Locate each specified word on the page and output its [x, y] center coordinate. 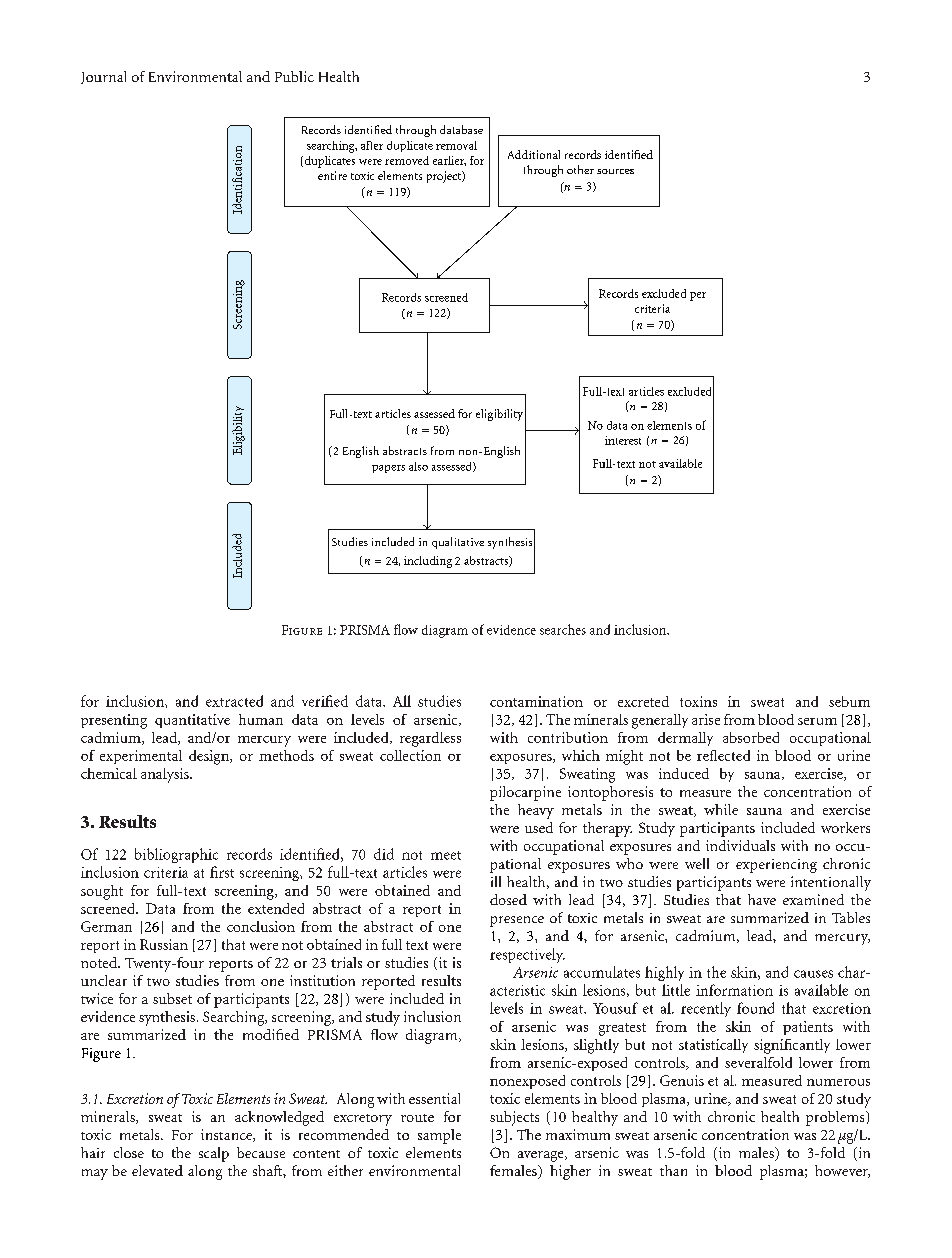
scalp [214, 1154]
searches [563, 629]
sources [615, 171]
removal [456, 145]
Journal [103, 77]
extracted [234, 701]
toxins [698, 701]
